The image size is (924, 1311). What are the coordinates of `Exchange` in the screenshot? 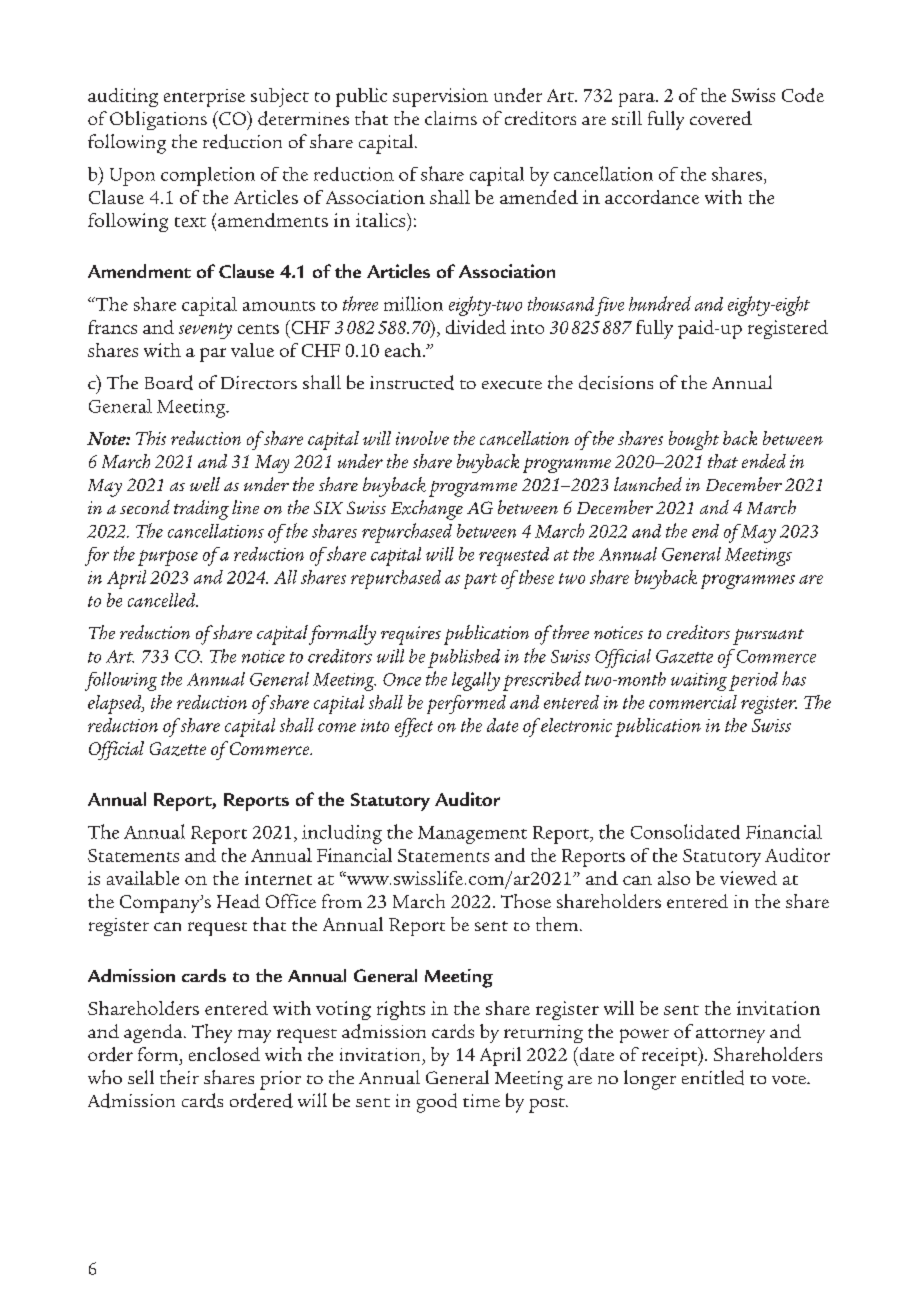 It's located at (427, 510).
